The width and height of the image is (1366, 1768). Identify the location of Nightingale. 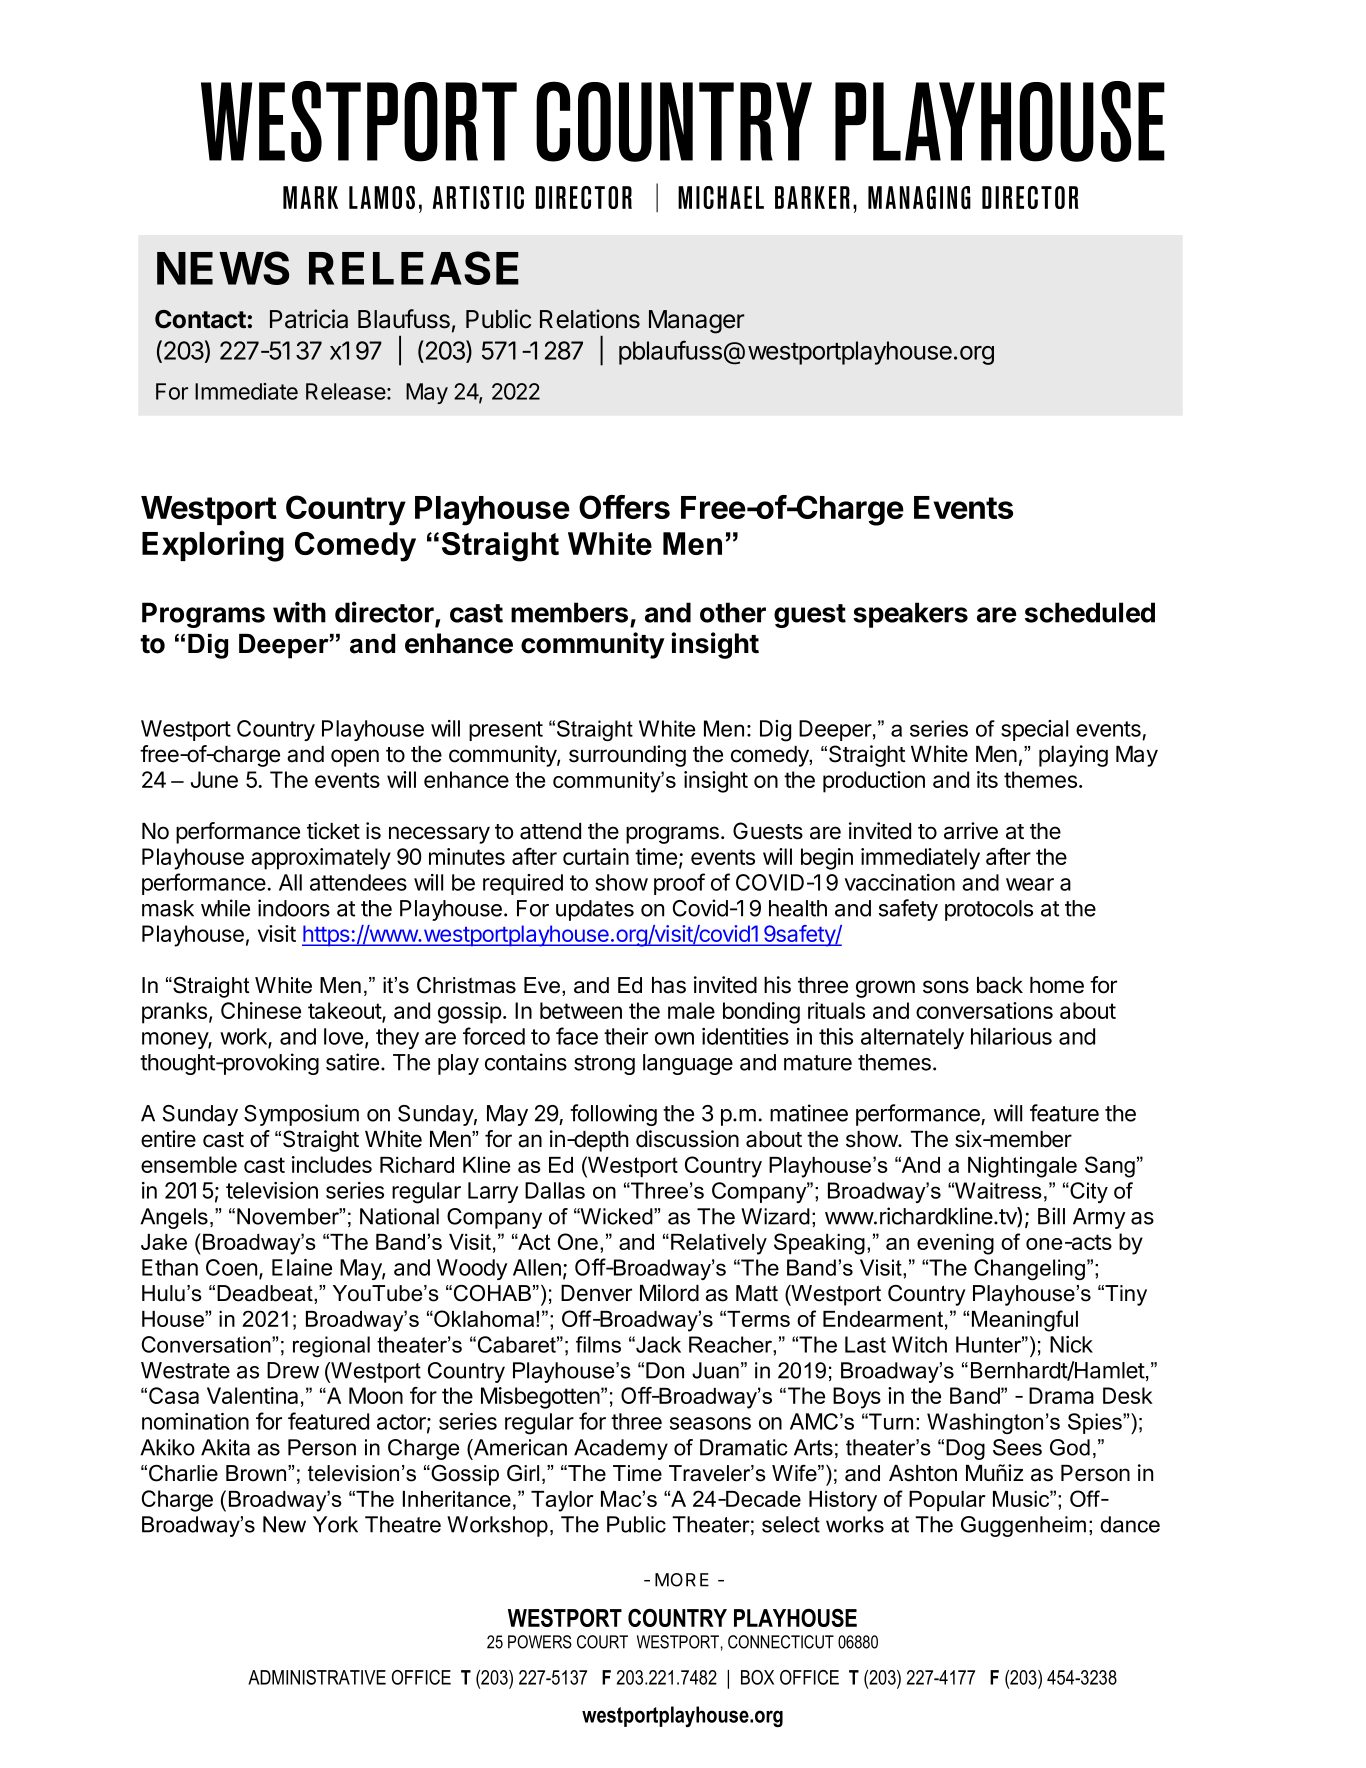
(1022, 1167).
